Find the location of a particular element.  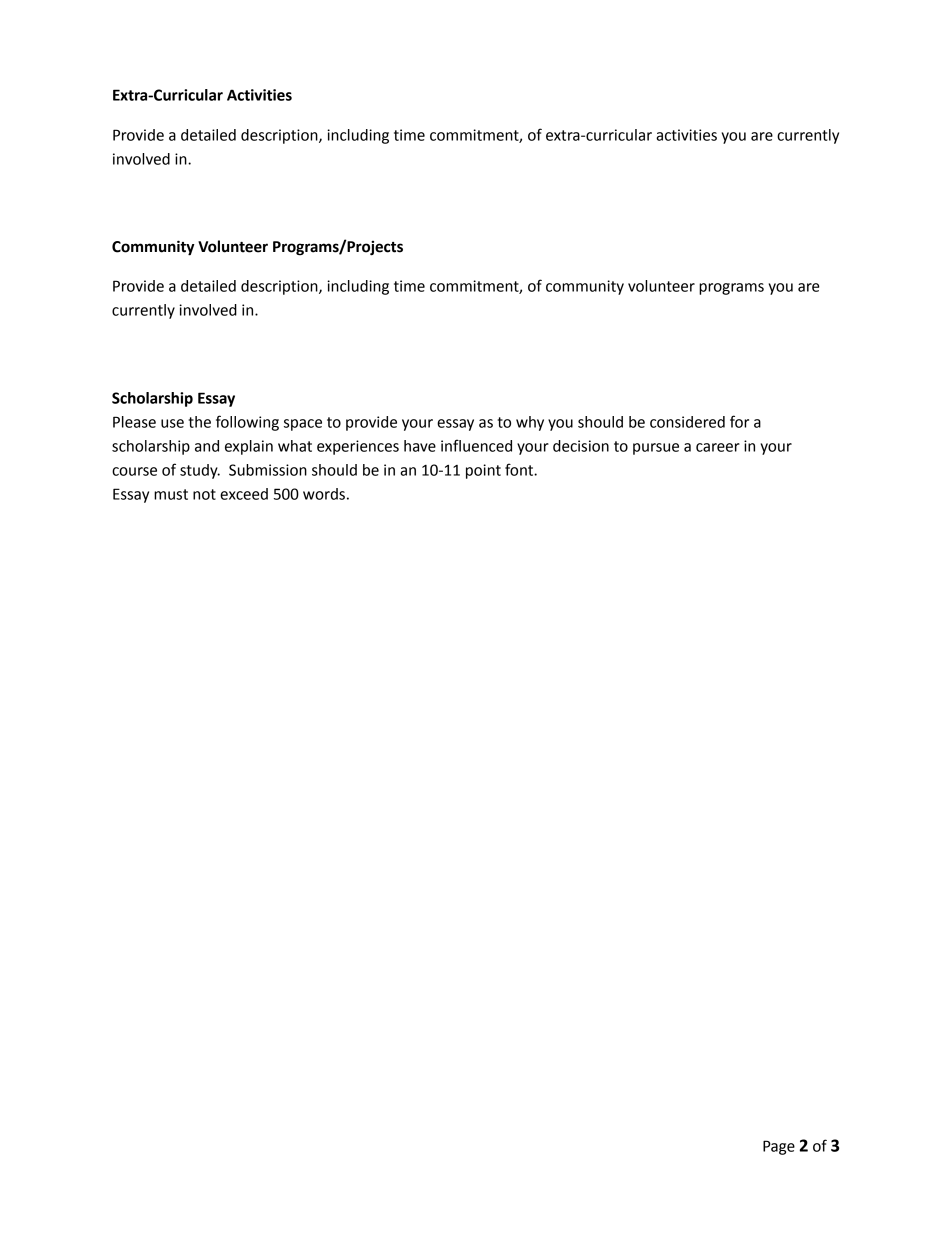

and is located at coordinates (207, 446).
